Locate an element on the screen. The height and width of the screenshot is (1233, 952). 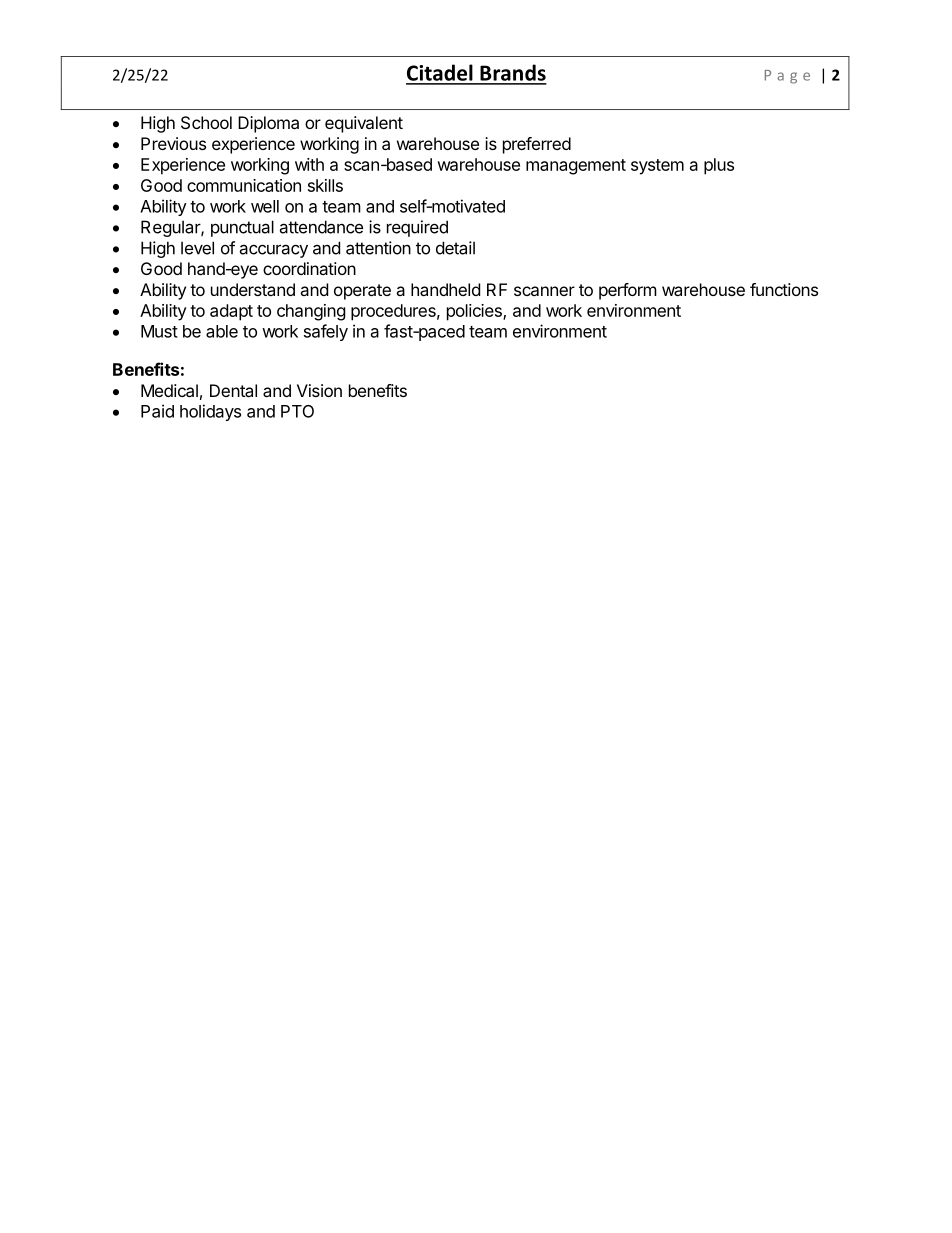
Vision is located at coordinates (319, 390).
